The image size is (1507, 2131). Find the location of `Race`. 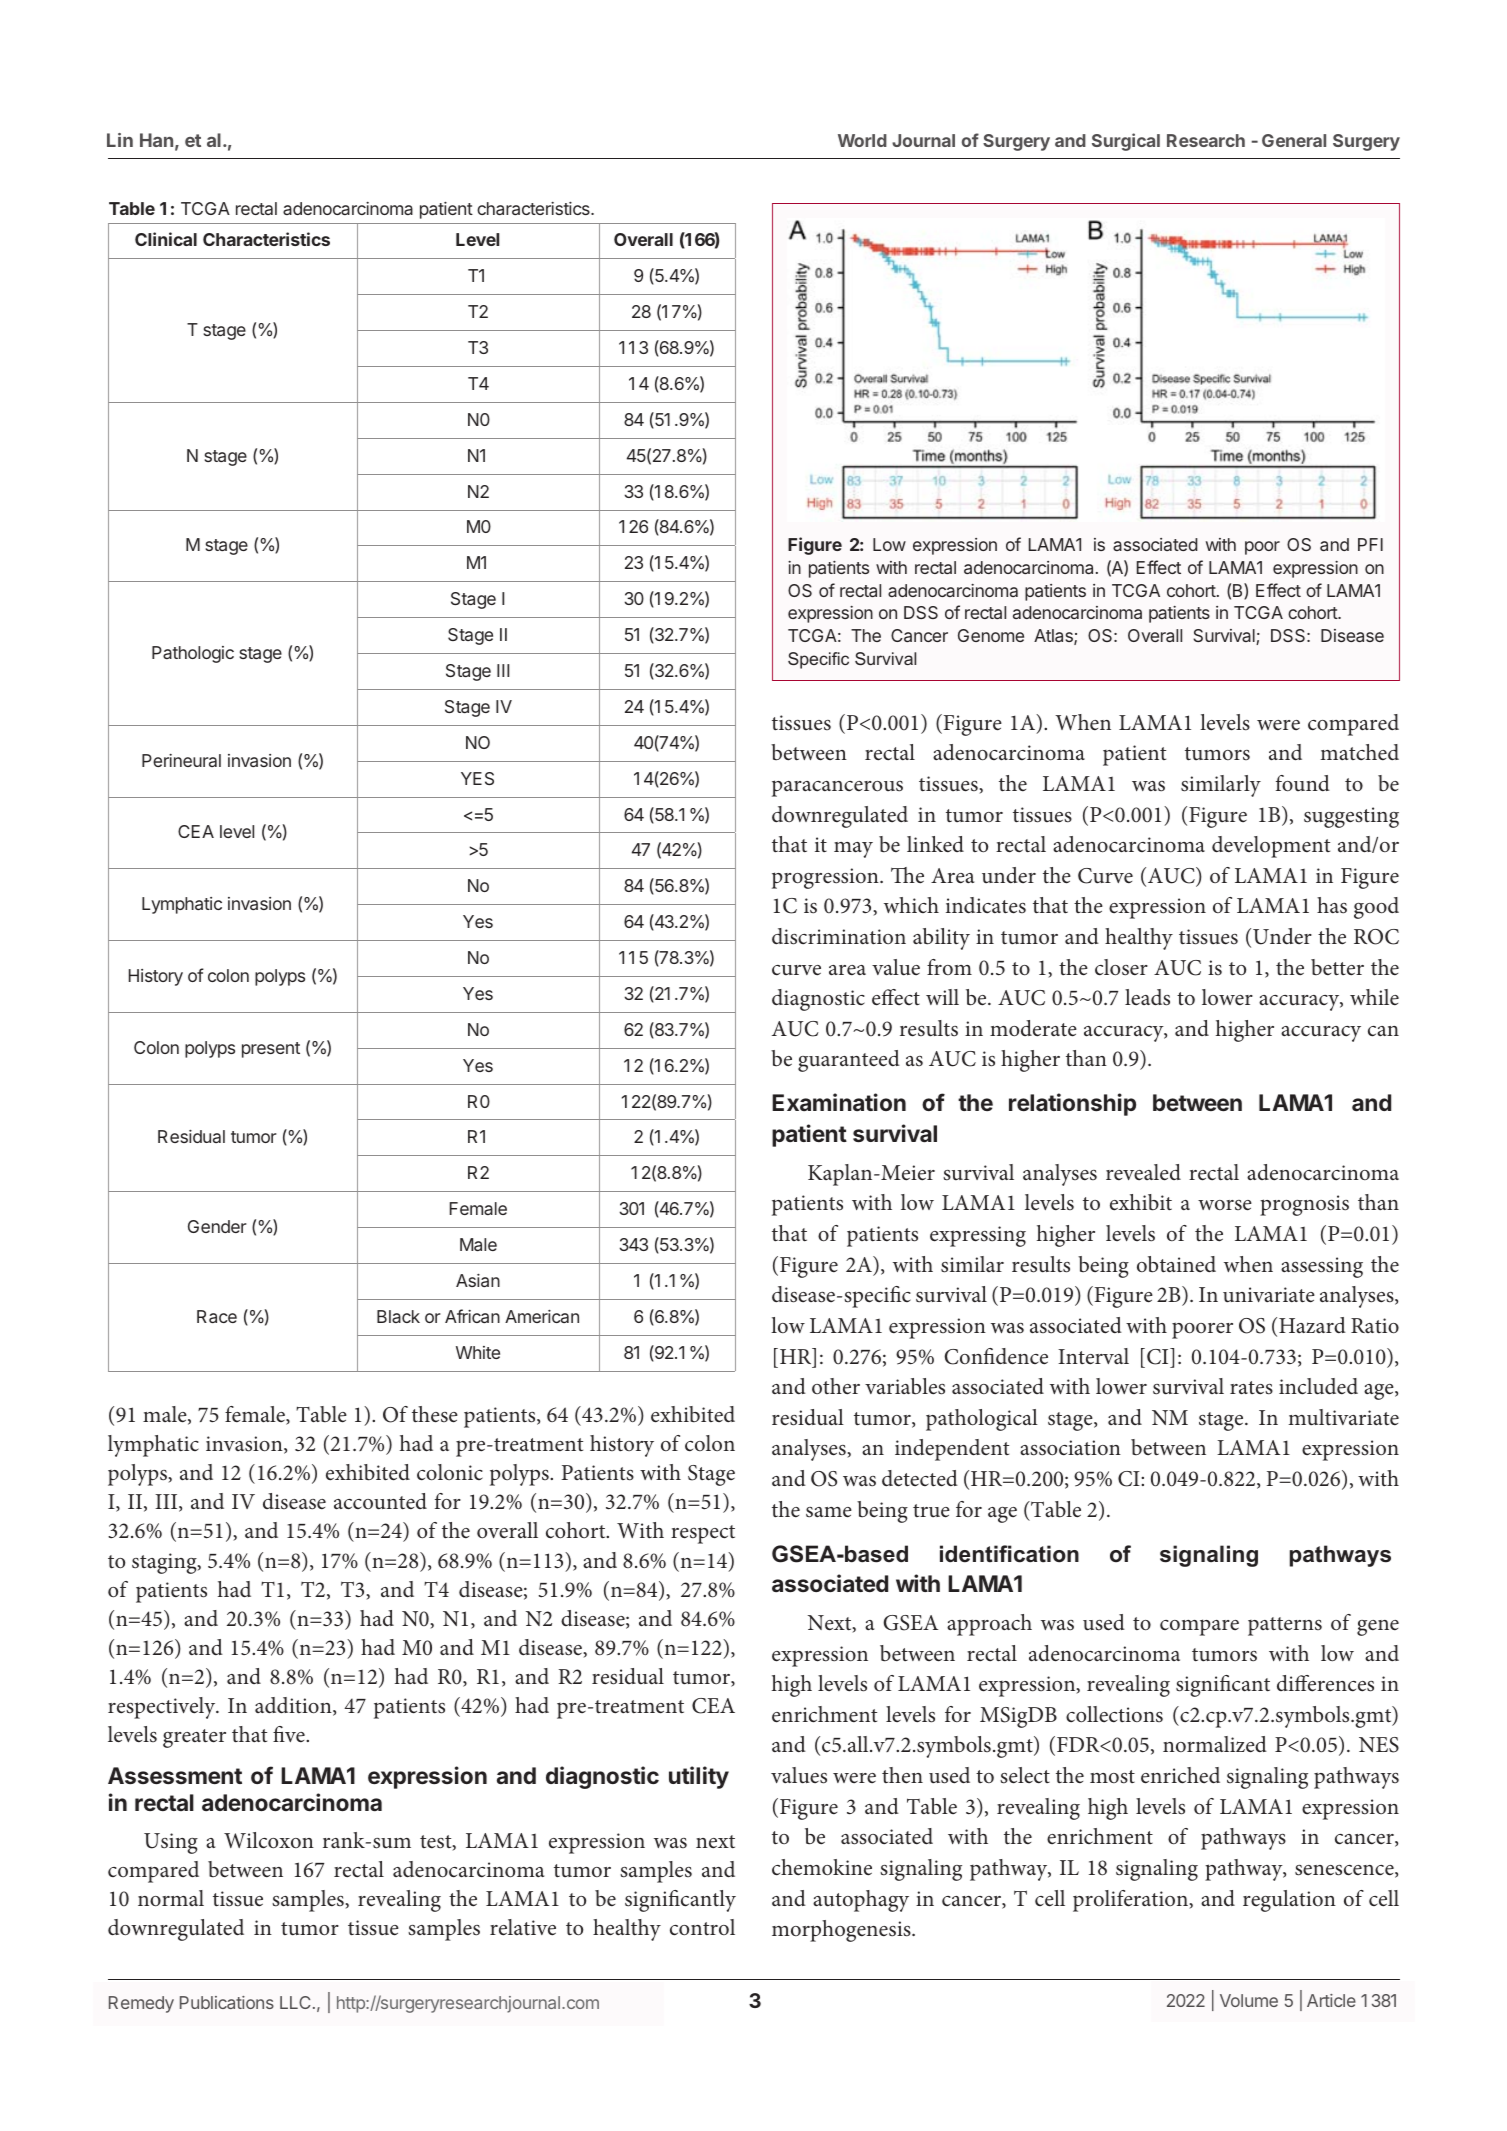

Race is located at coordinates (217, 1316).
